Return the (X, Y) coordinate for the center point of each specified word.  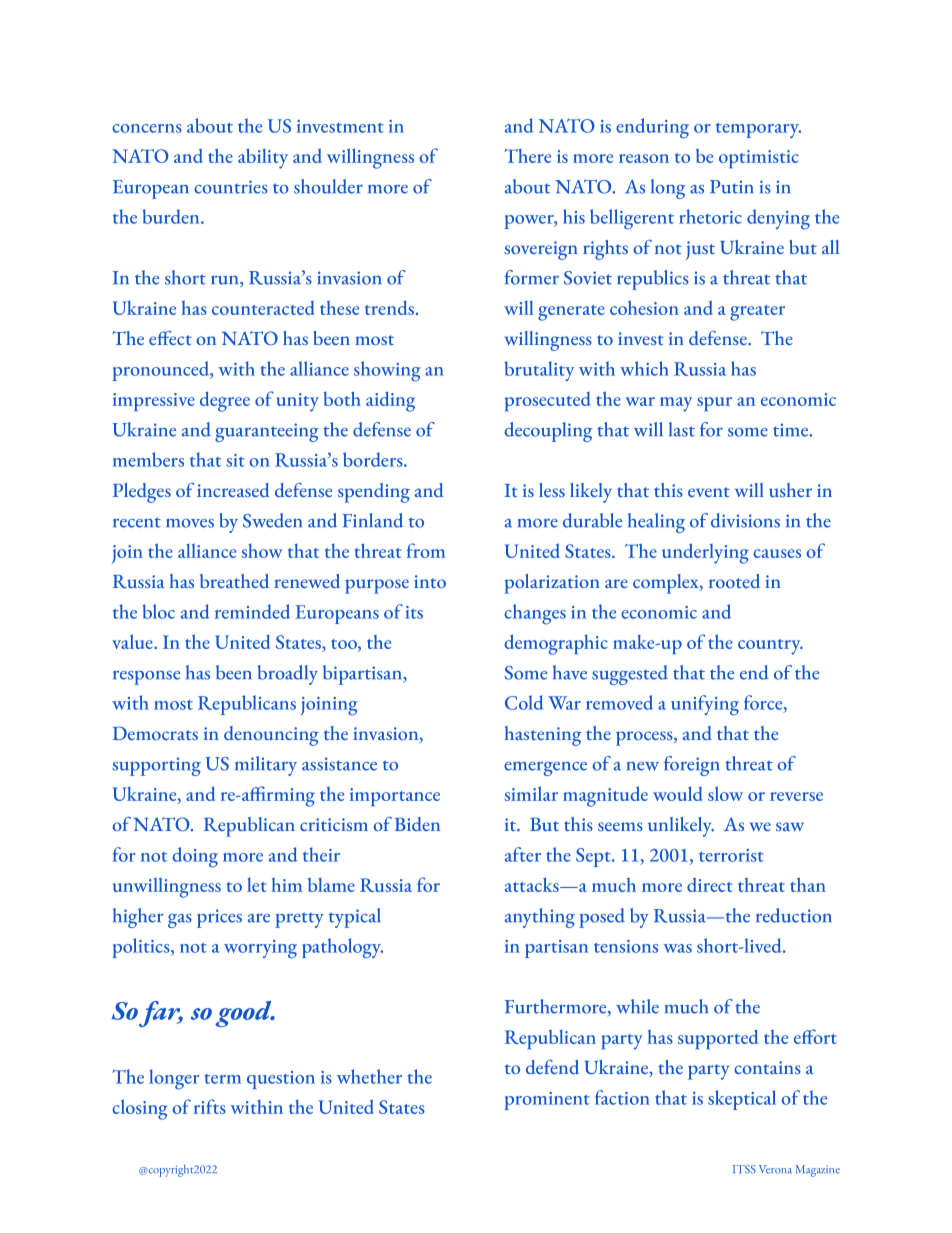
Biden (417, 824)
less (552, 490)
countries (231, 187)
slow (725, 793)
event (709, 492)
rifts (210, 1106)
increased (233, 490)
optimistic (759, 159)
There (527, 156)
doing (195, 857)
